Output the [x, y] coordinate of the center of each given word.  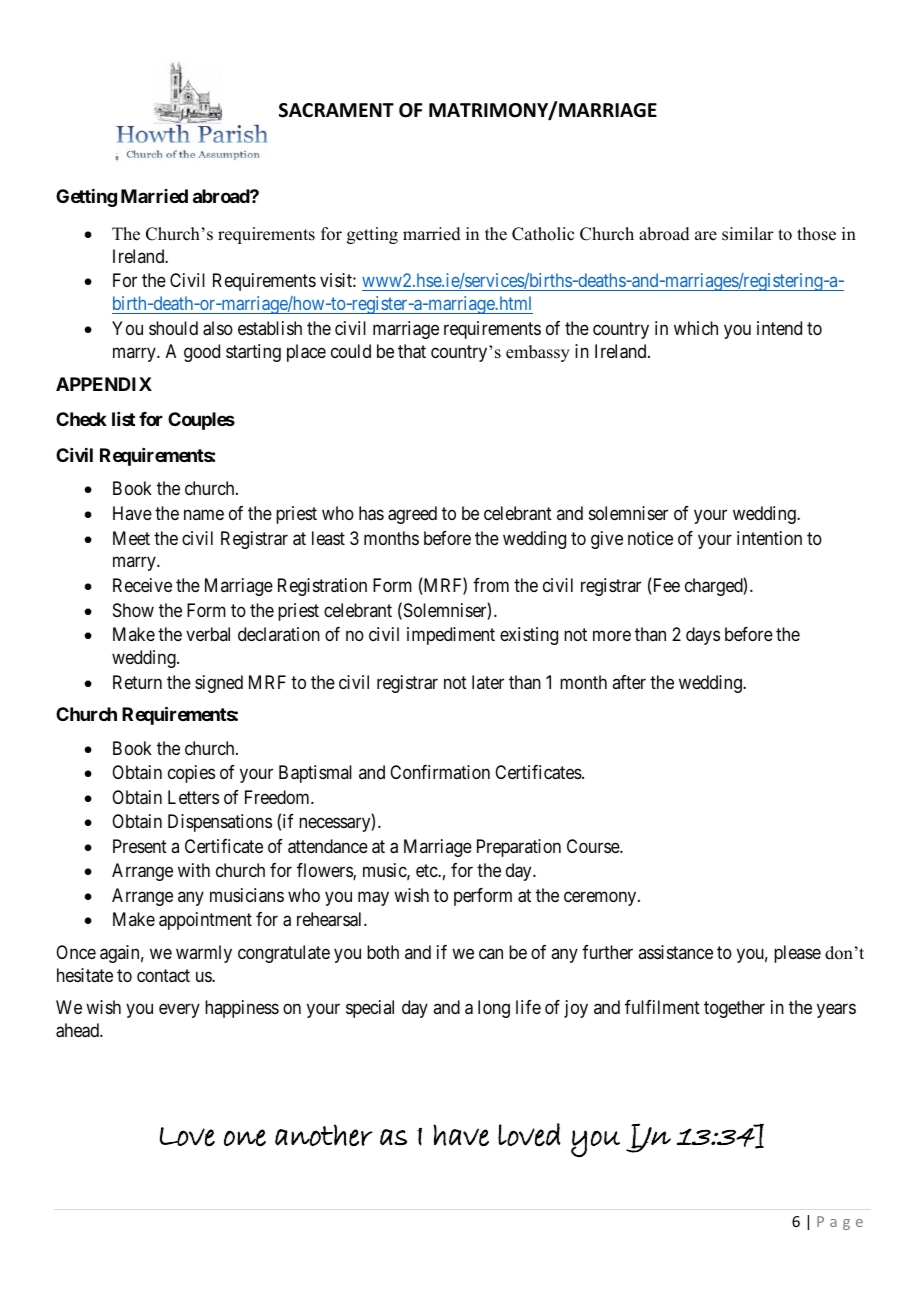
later [488, 682]
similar [748, 234]
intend [779, 328]
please [797, 954]
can [491, 953]
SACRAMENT [336, 110]
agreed [412, 515]
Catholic [543, 234]
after [629, 682]
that [412, 351]
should [173, 328]
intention [769, 538]
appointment [205, 921]
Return [137, 682]
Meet [131, 538]
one [245, 1138]
